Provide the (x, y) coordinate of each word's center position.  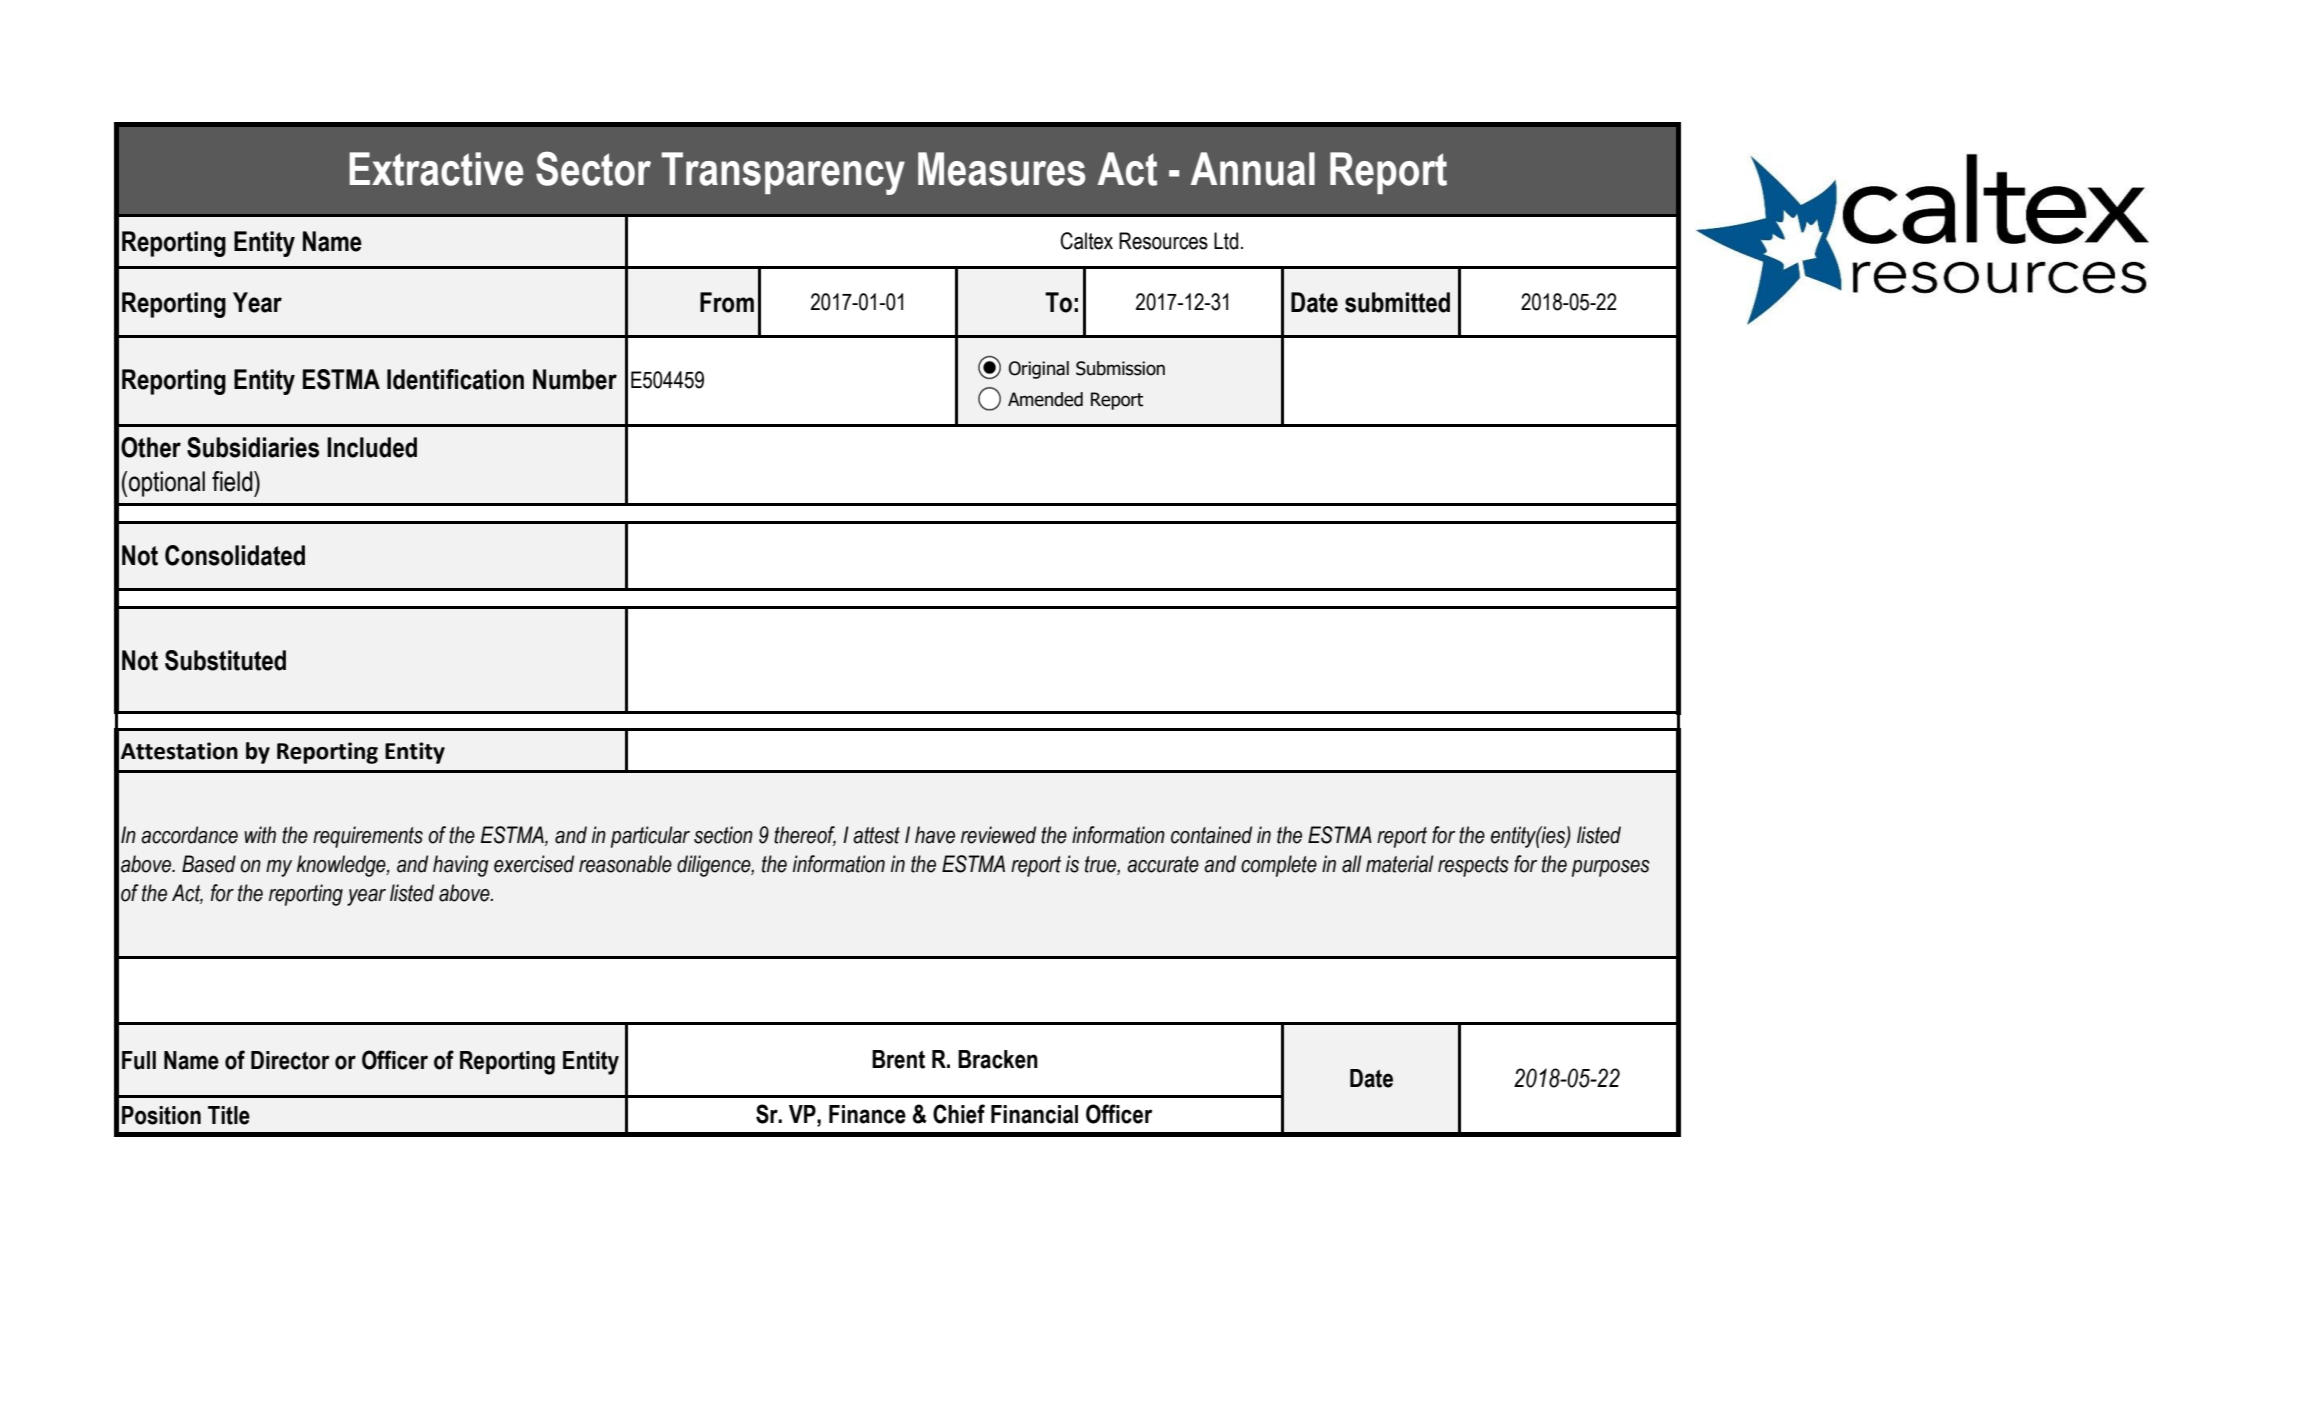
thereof (805, 835)
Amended (1045, 399)
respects (1473, 866)
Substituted (225, 660)
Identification (455, 379)
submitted (1397, 302)
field (233, 481)
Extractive (436, 169)
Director (290, 1060)
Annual (1253, 169)
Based (209, 864)
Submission (1120, 368)
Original (1039, 370)
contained (1211, 835)
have (935, 835)
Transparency (783, 173)
